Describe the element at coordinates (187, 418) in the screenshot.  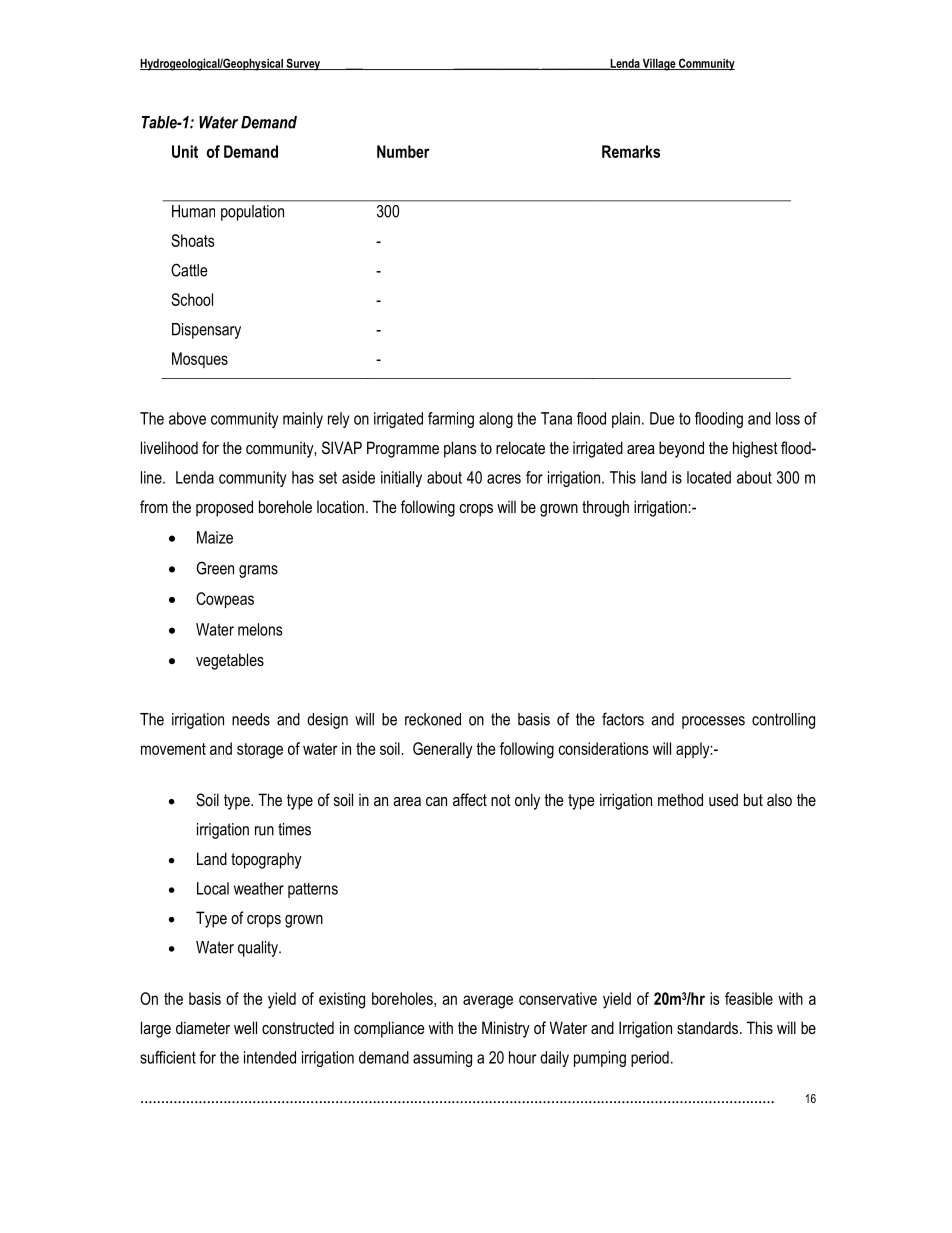
I see `above` at that location.
